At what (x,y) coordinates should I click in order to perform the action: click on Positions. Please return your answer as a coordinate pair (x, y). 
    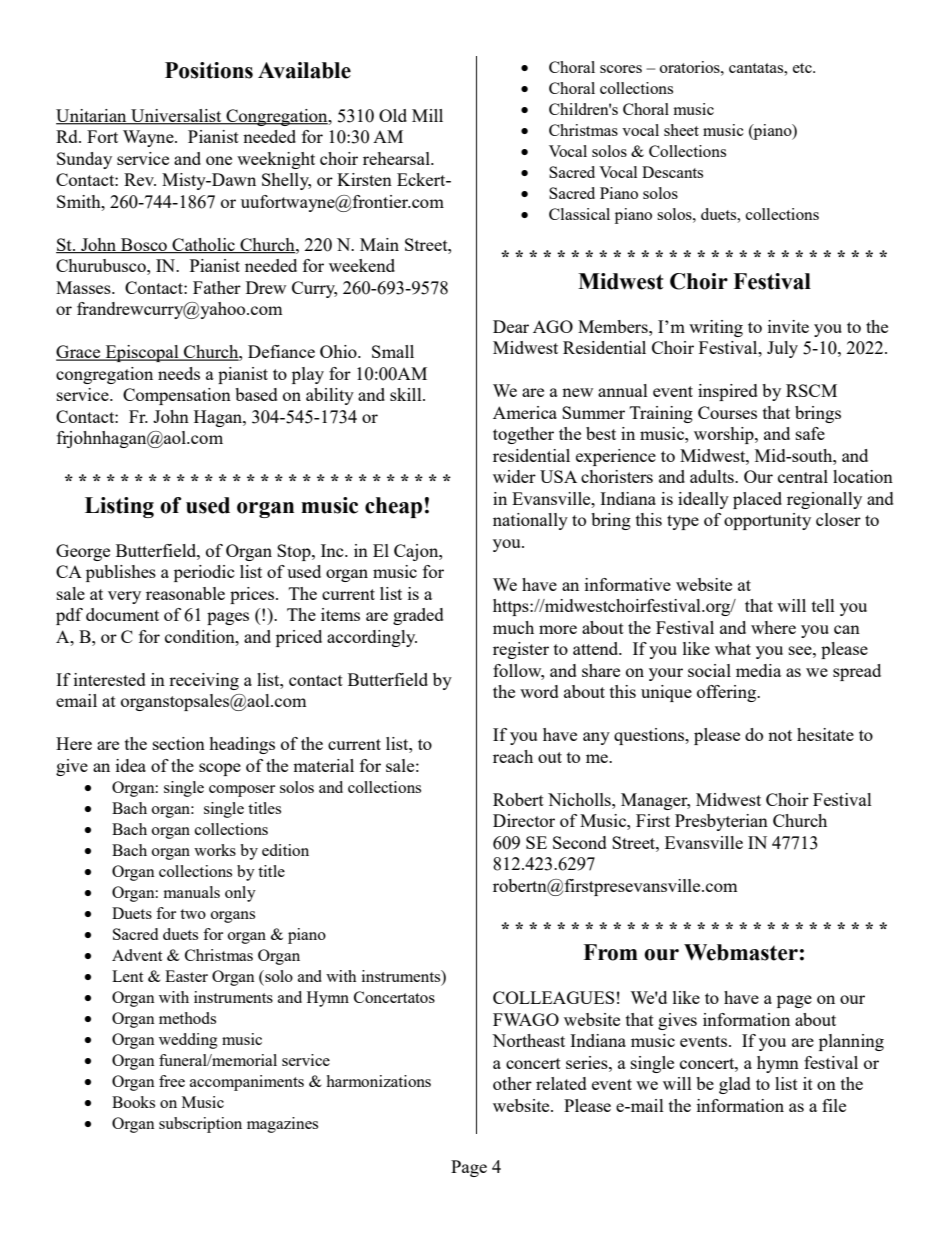
    Looking at the image, I should click on (209, 70).
